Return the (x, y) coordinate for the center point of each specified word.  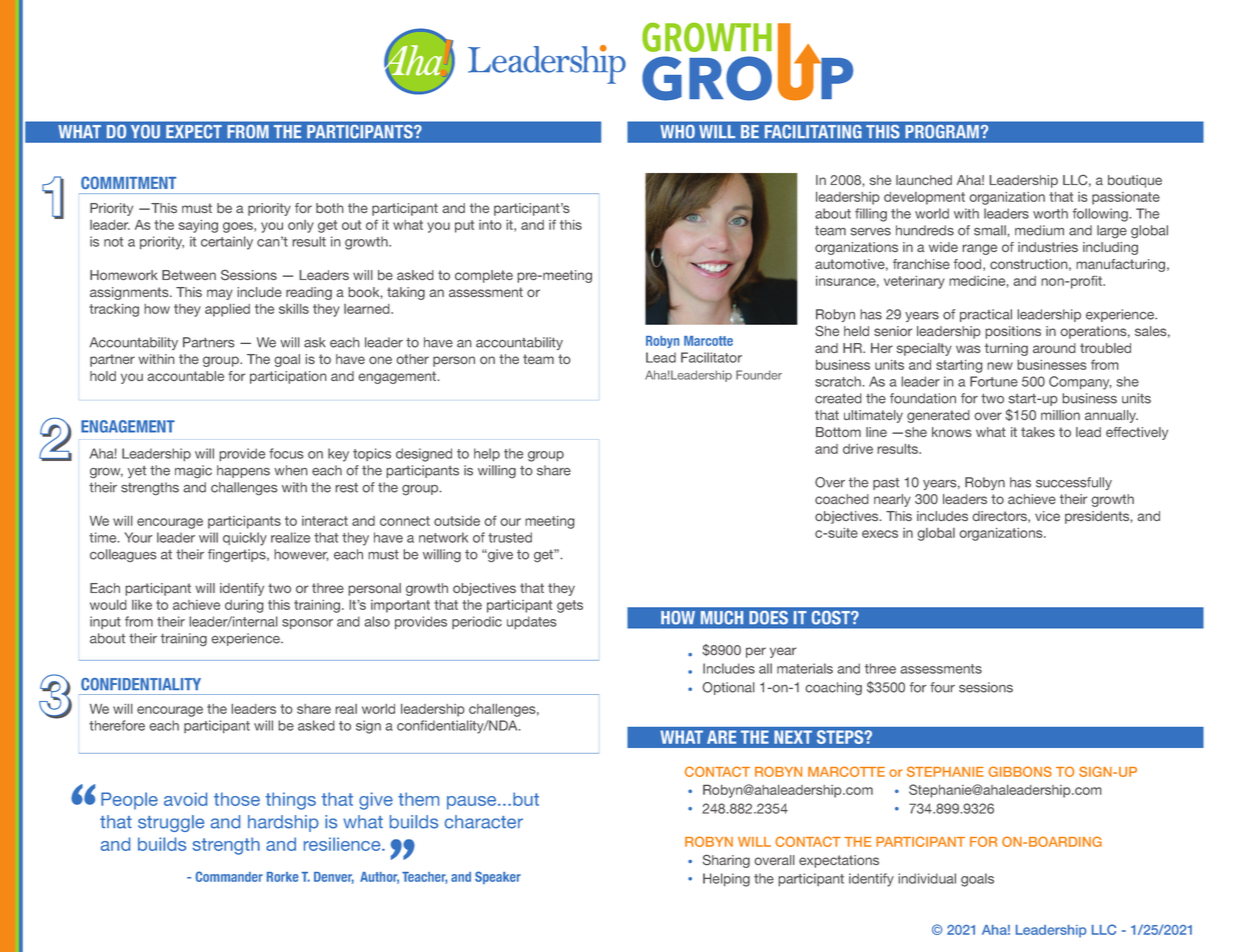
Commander (229, 876)
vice (1047, 516)
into (490, 225)
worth (1050, 213)
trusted (510, 537)
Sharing (726, 861)
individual (927, 878)
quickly (245, 539)
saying (198, 226)
